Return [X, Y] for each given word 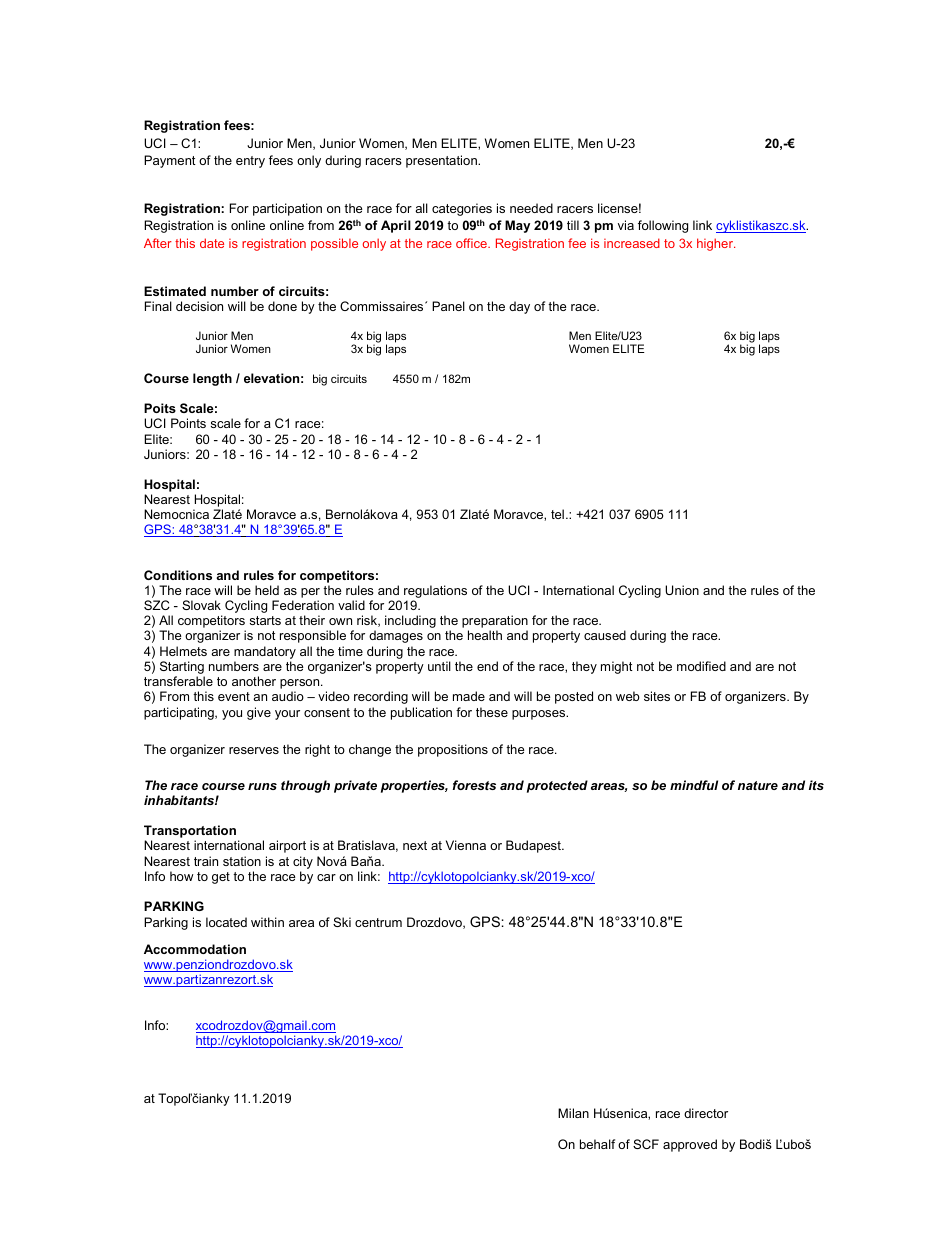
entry [250, 162]
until [439, 666]
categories [462, 209]
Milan [573, 1113]
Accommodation [195, 949]
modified [701, 666]
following [663, 226]
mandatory [265, 652]
